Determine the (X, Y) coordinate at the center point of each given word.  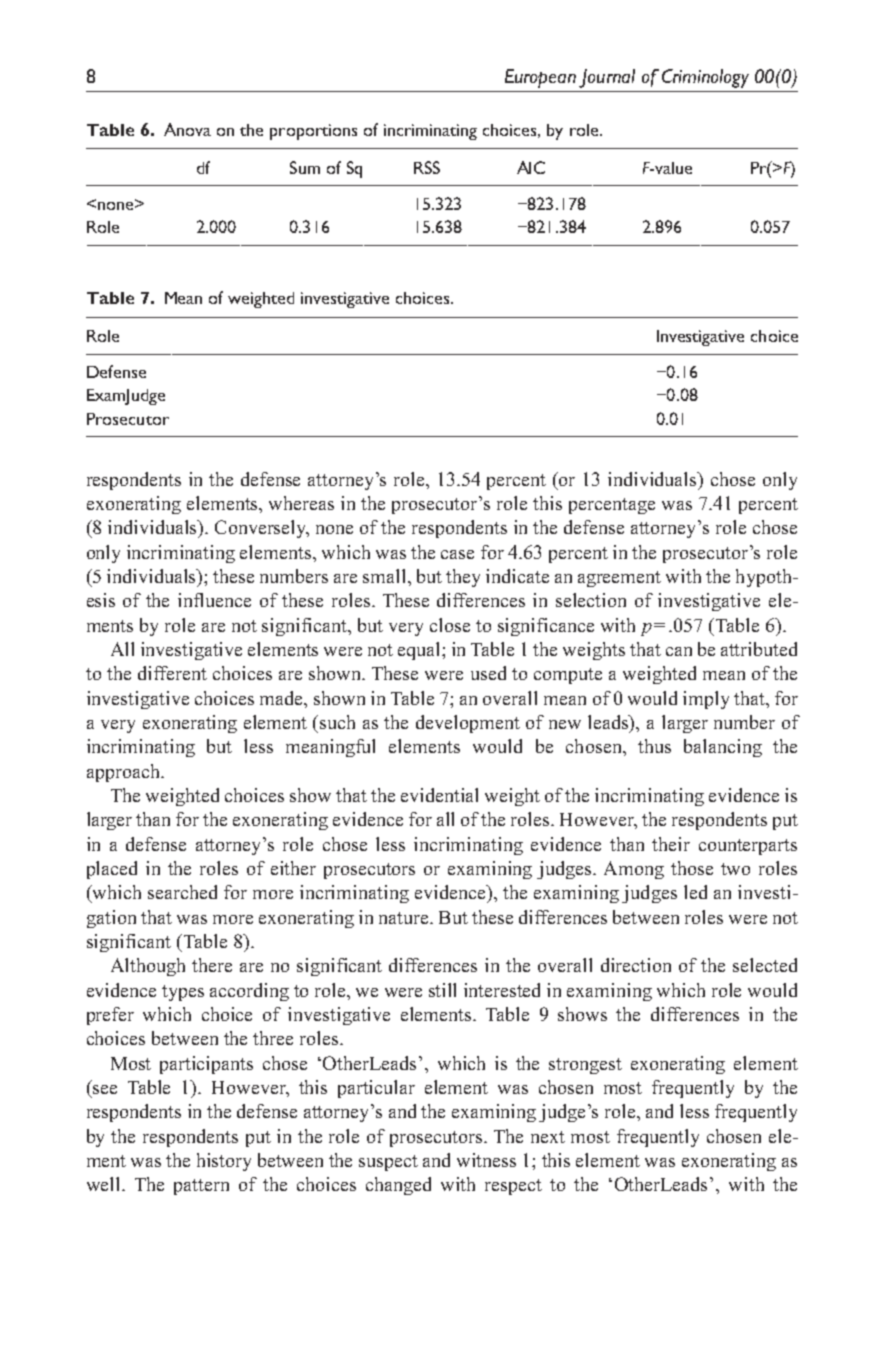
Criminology (705, 78)
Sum (305, 167)
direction (636, 965)
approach (125, 773)
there (212, 965)
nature (405, 918)
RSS (427, 167)
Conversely (262, 529)
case (457, 554)
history (224, 1162)
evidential (439, 795)
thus (654, 746)
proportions (313, 132)
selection (591, 600)
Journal (607, 78)
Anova (187, 129)
